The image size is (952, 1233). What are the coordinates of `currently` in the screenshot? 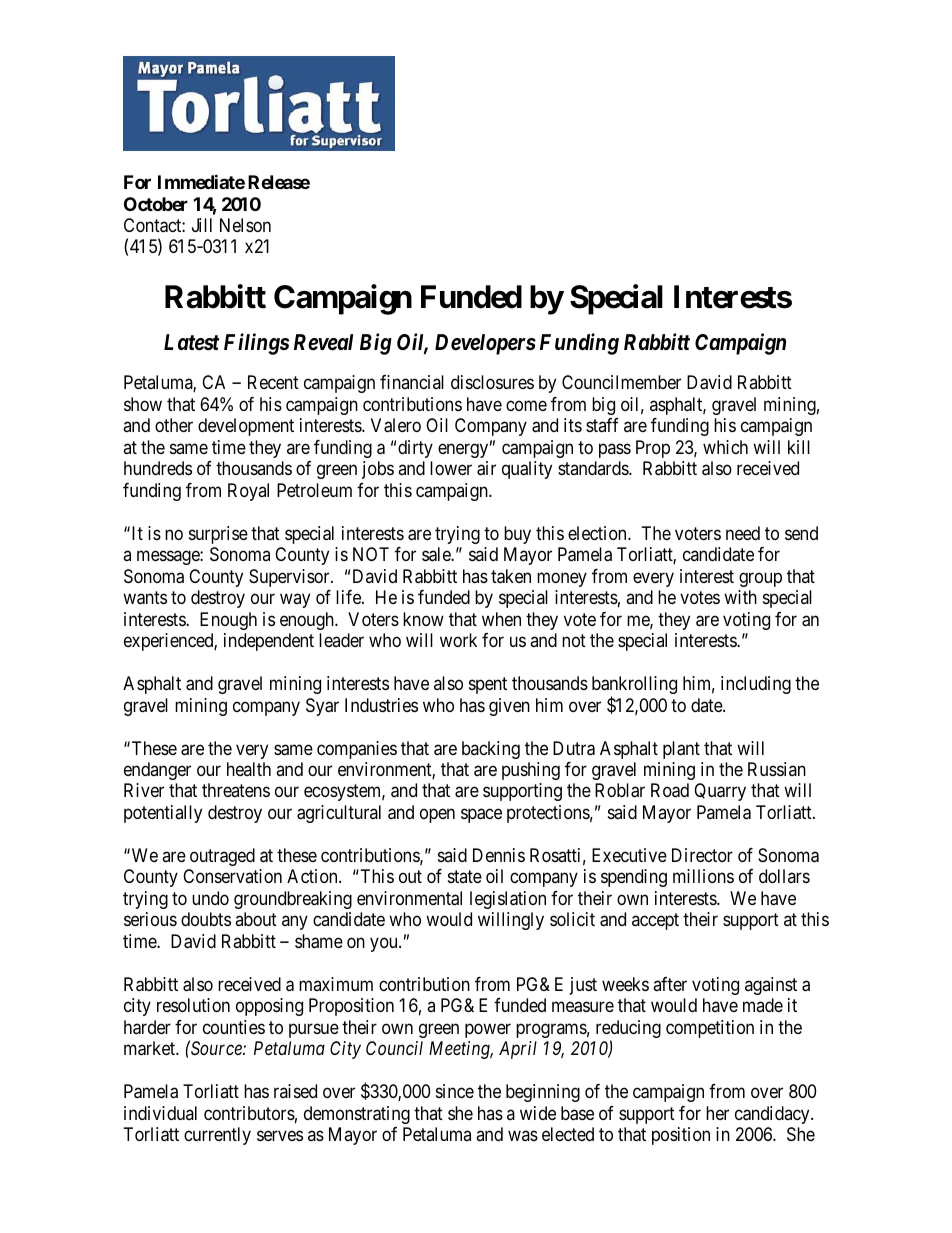 It's located at (217, 1136).
